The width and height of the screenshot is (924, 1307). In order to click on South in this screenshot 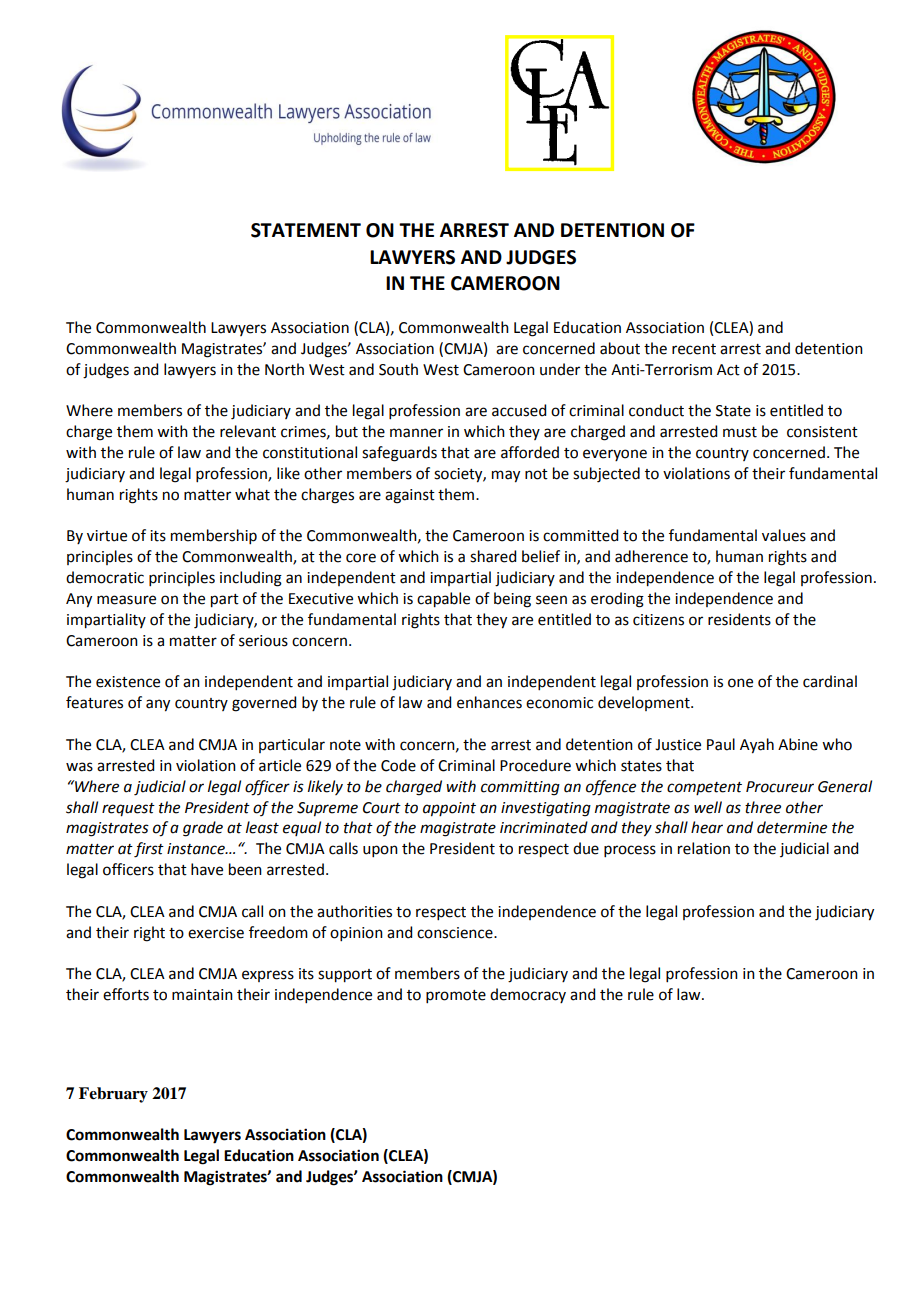, I will do `click(398, 369)`.
